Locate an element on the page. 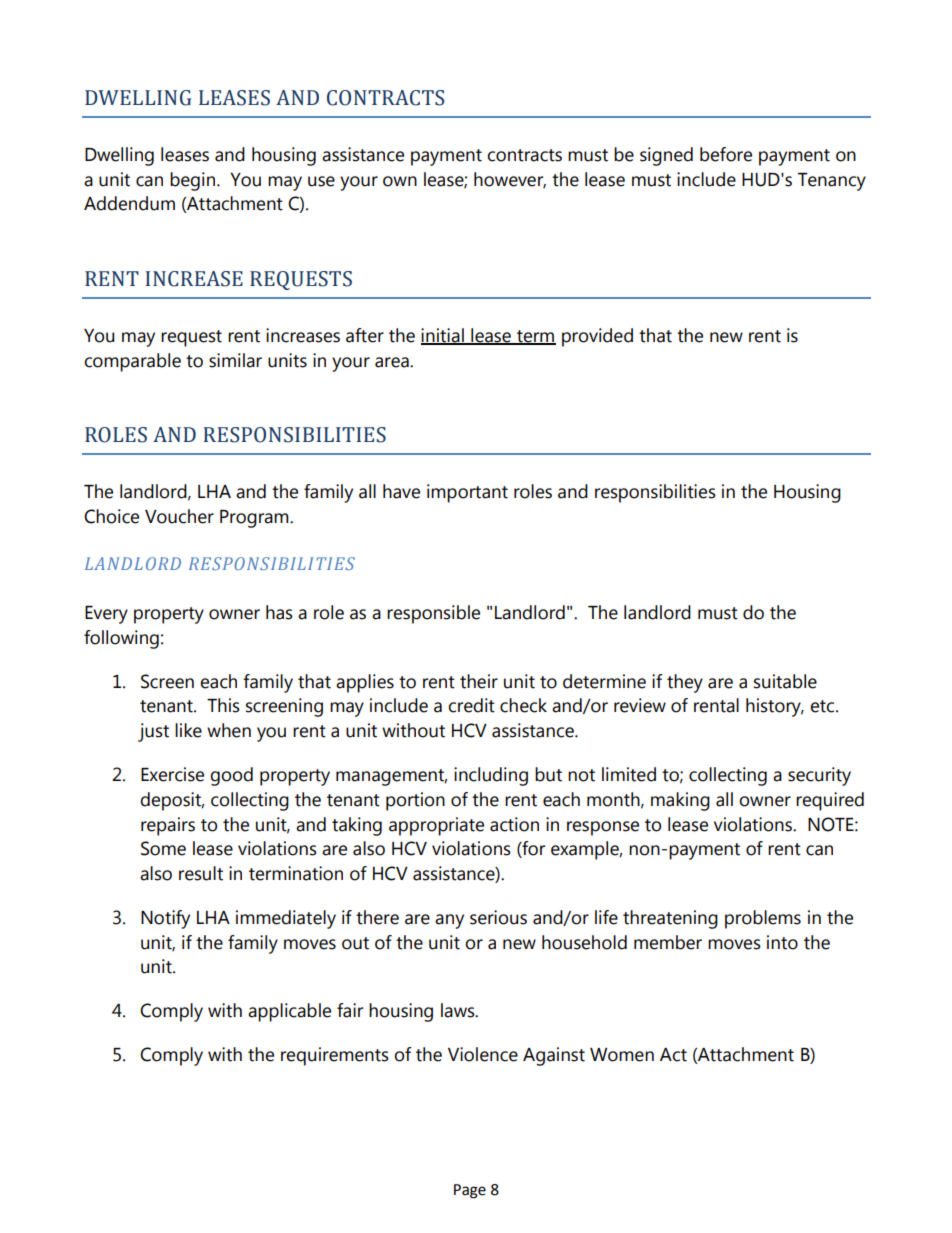  similar is located at coordinates (235, 360).
